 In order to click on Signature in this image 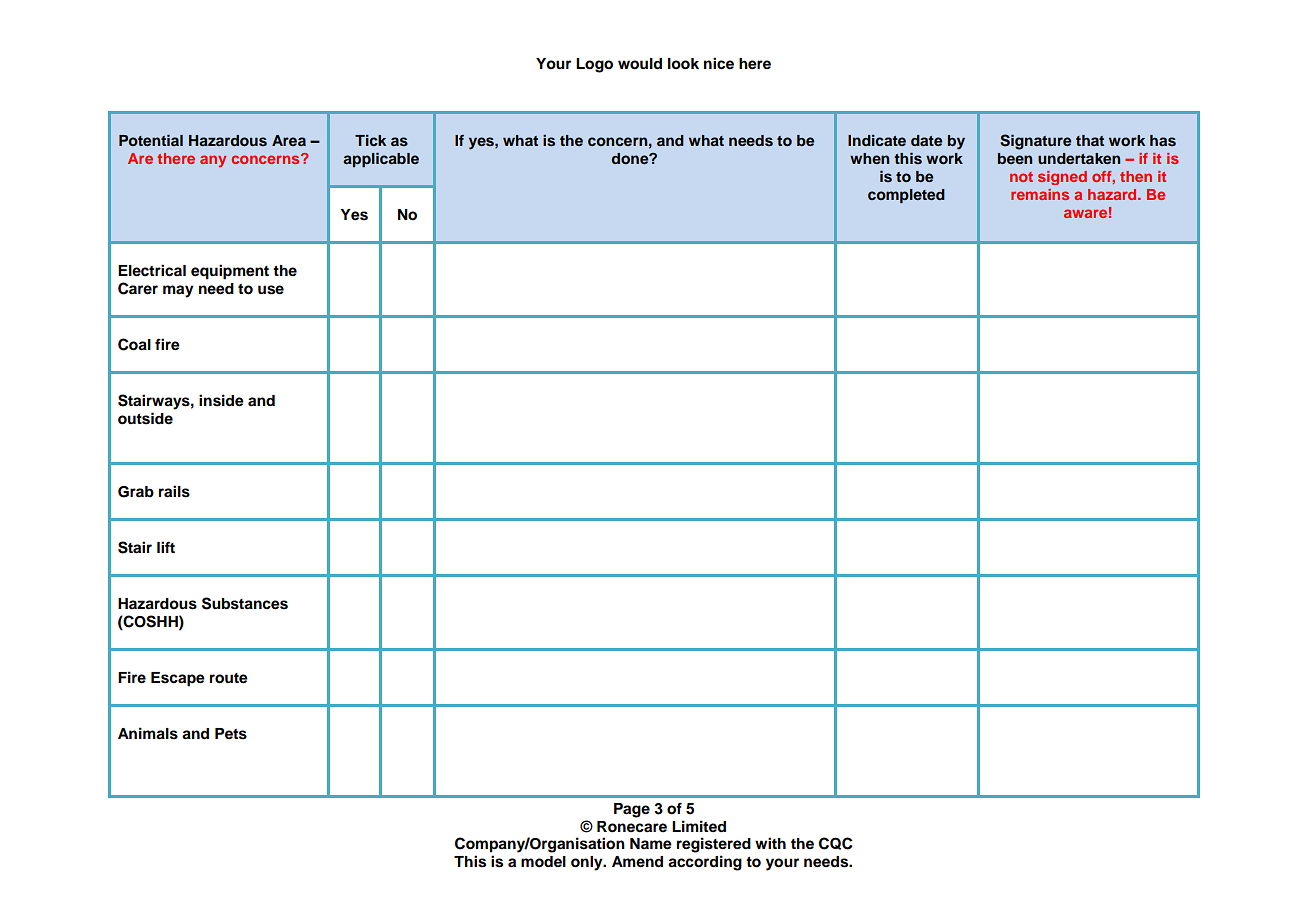, I will do `click(1035, 142)`.
